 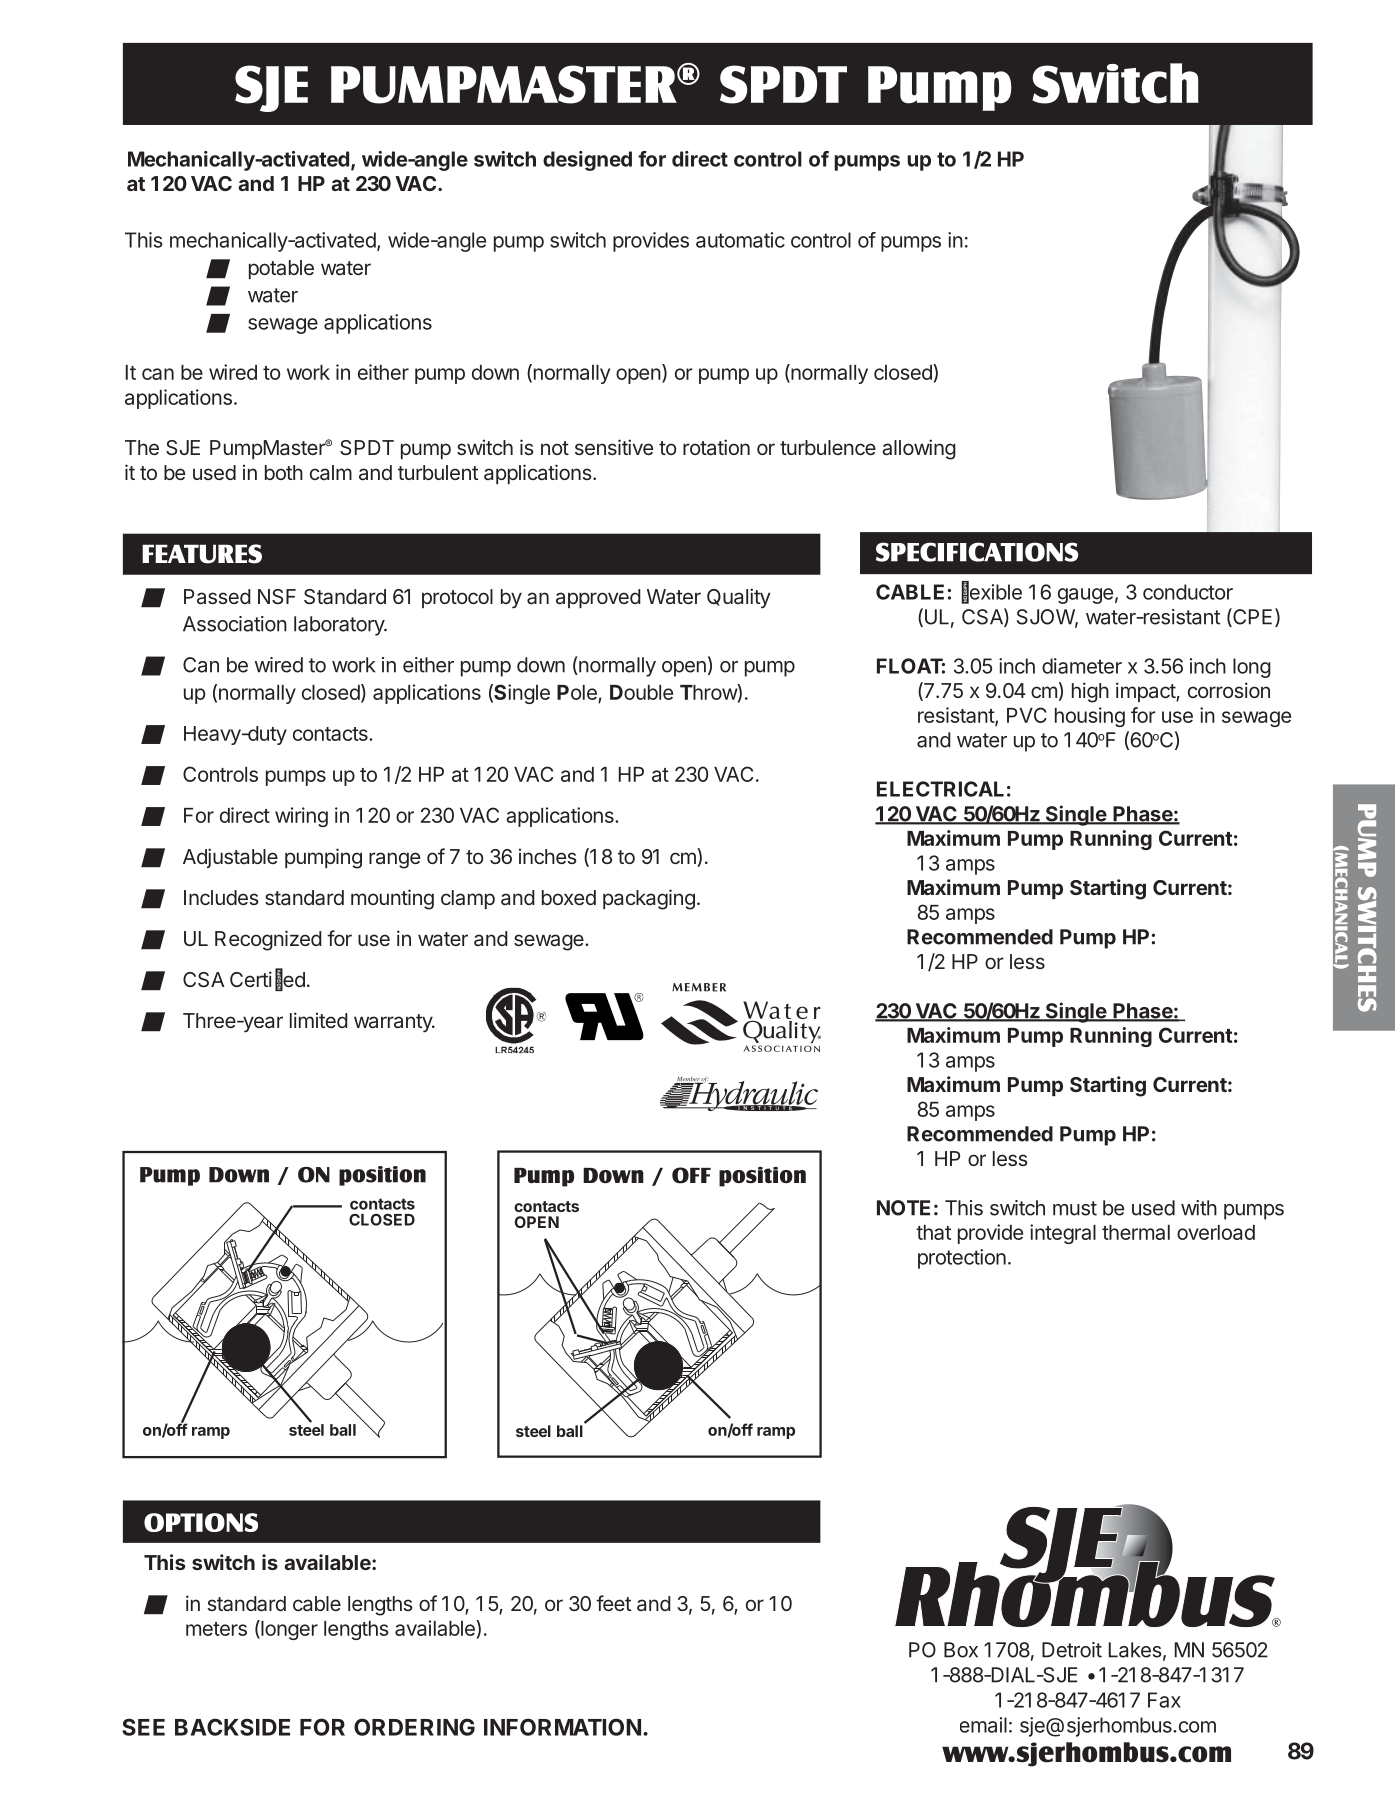 I want to click on potable, so click(x=281, y=269).
